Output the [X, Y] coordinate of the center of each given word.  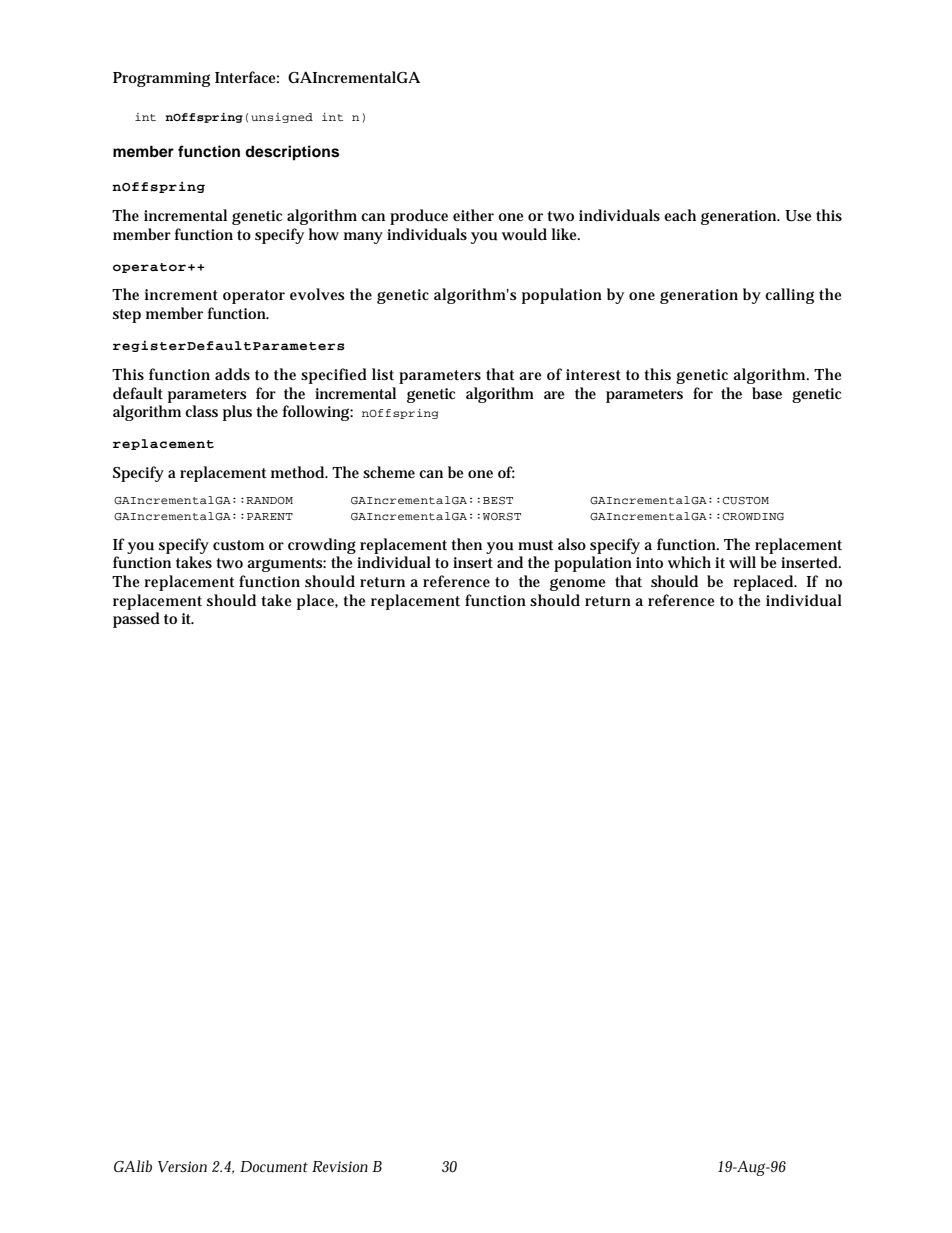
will [742, 562]
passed [136, 620]
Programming [161, 79]
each [680, 215]
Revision [340, 1166]
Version [182, 1166]
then [466, 544]
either [473, 215]
